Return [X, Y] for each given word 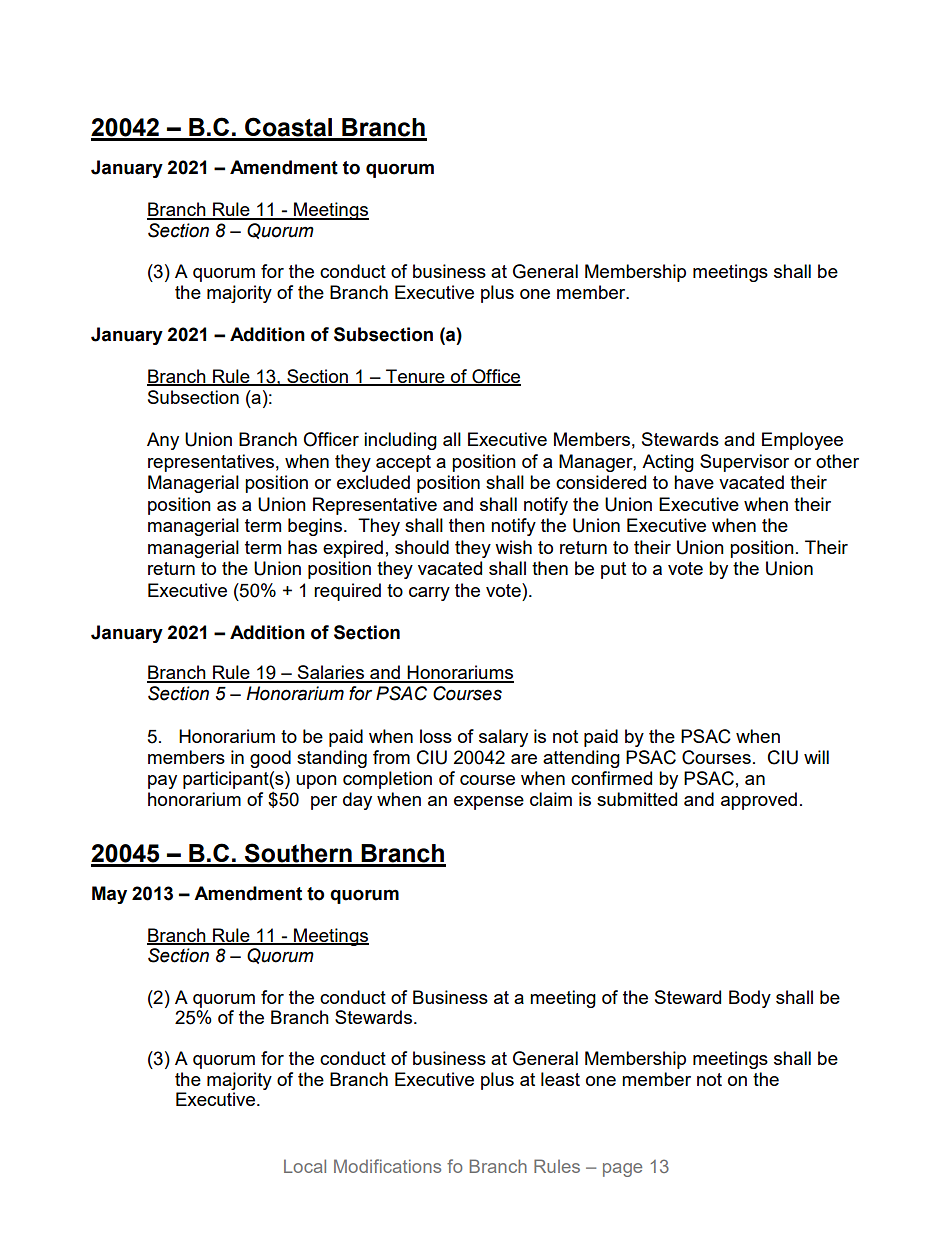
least [560, 1079]
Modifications [387, 1166]
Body [750, 999]
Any [163, 441]
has [302, 547]
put [613, 570]
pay [162, 782]
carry [429, 594]
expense [489, 803]
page [622, 1170]
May [109, 895]
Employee [802, 441]
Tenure [415, 377]
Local [305, 1166]
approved [759, 801]
